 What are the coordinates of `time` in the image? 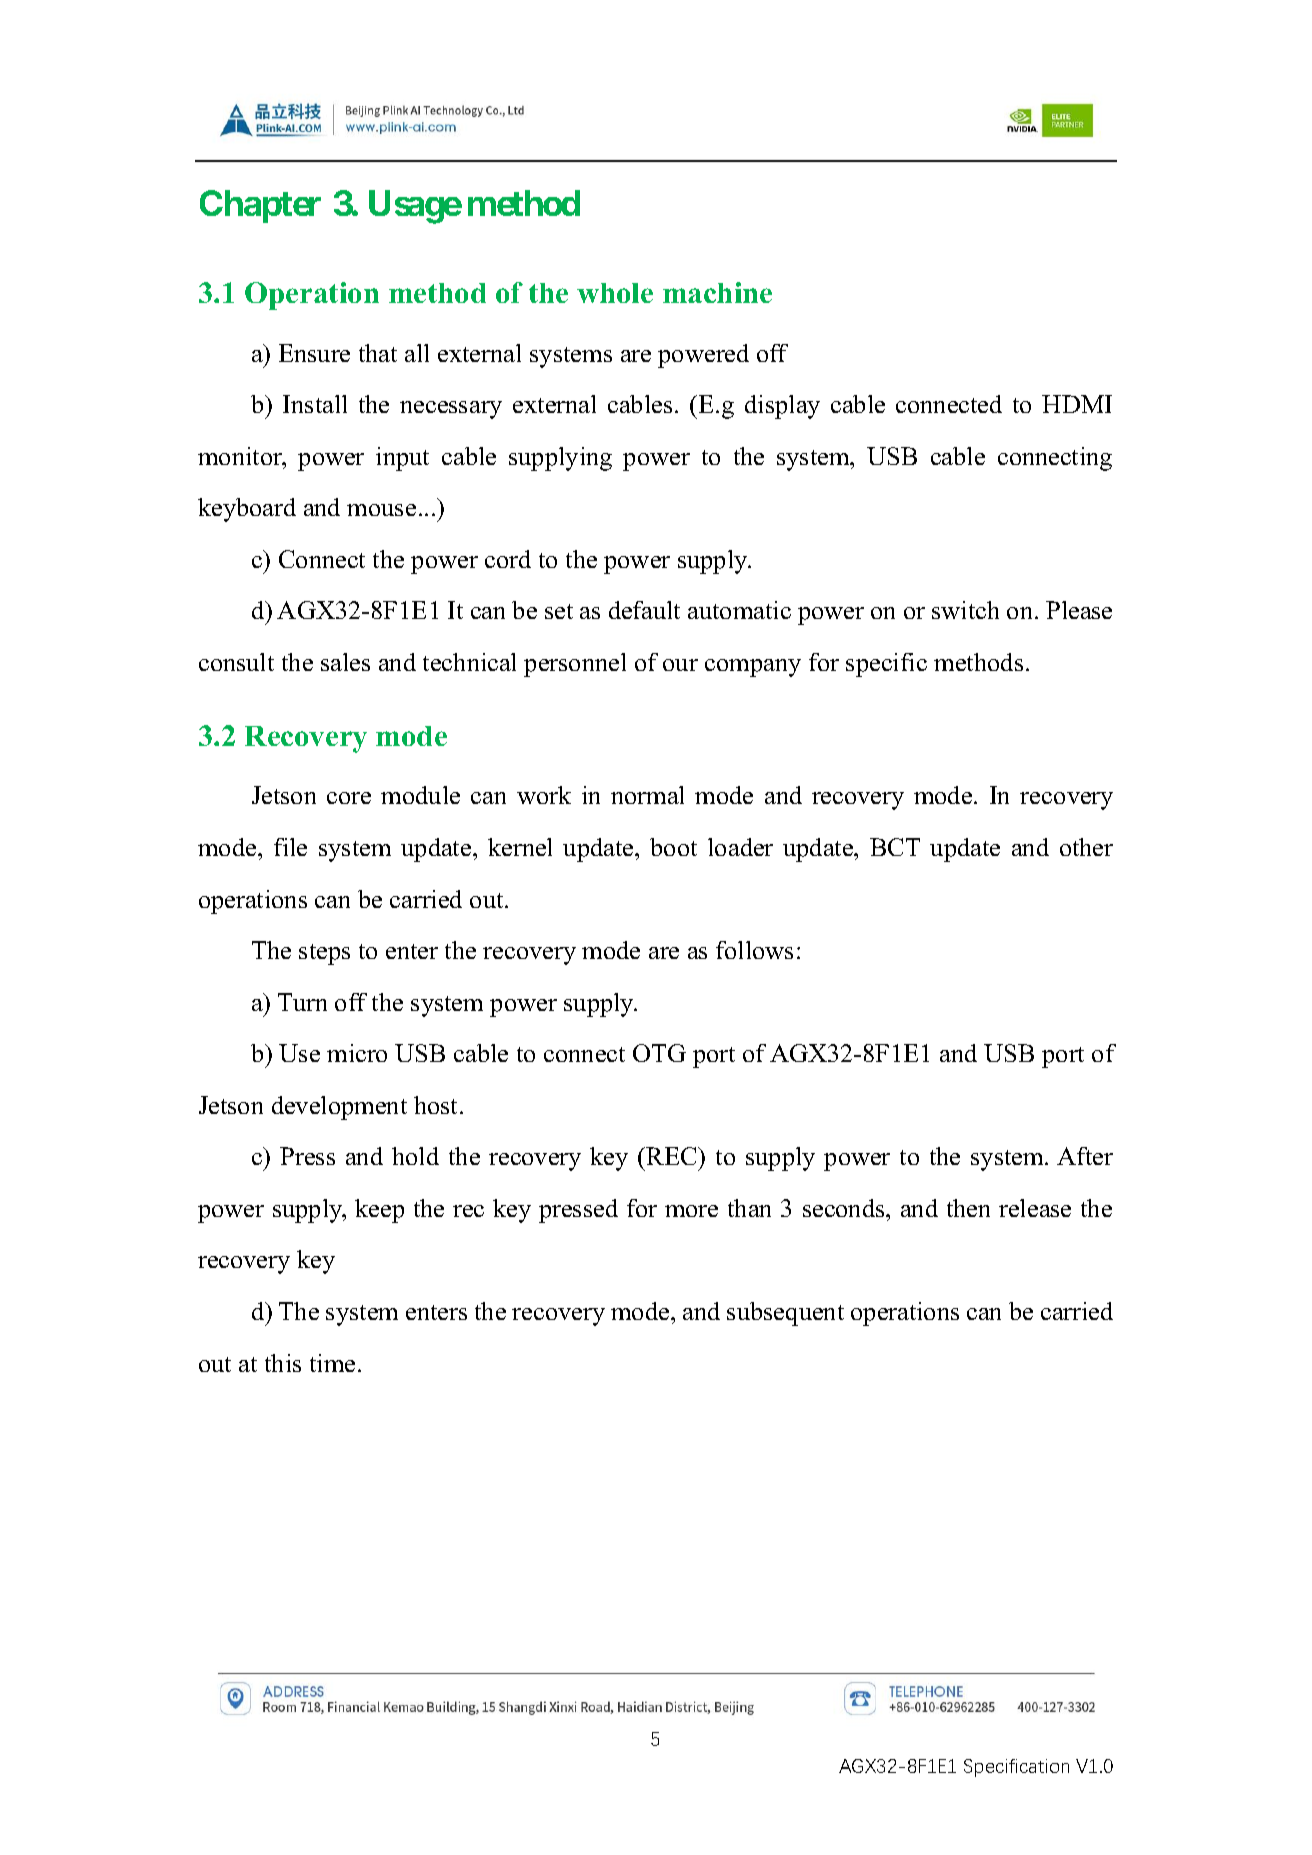 It's located at (332, 1363).
